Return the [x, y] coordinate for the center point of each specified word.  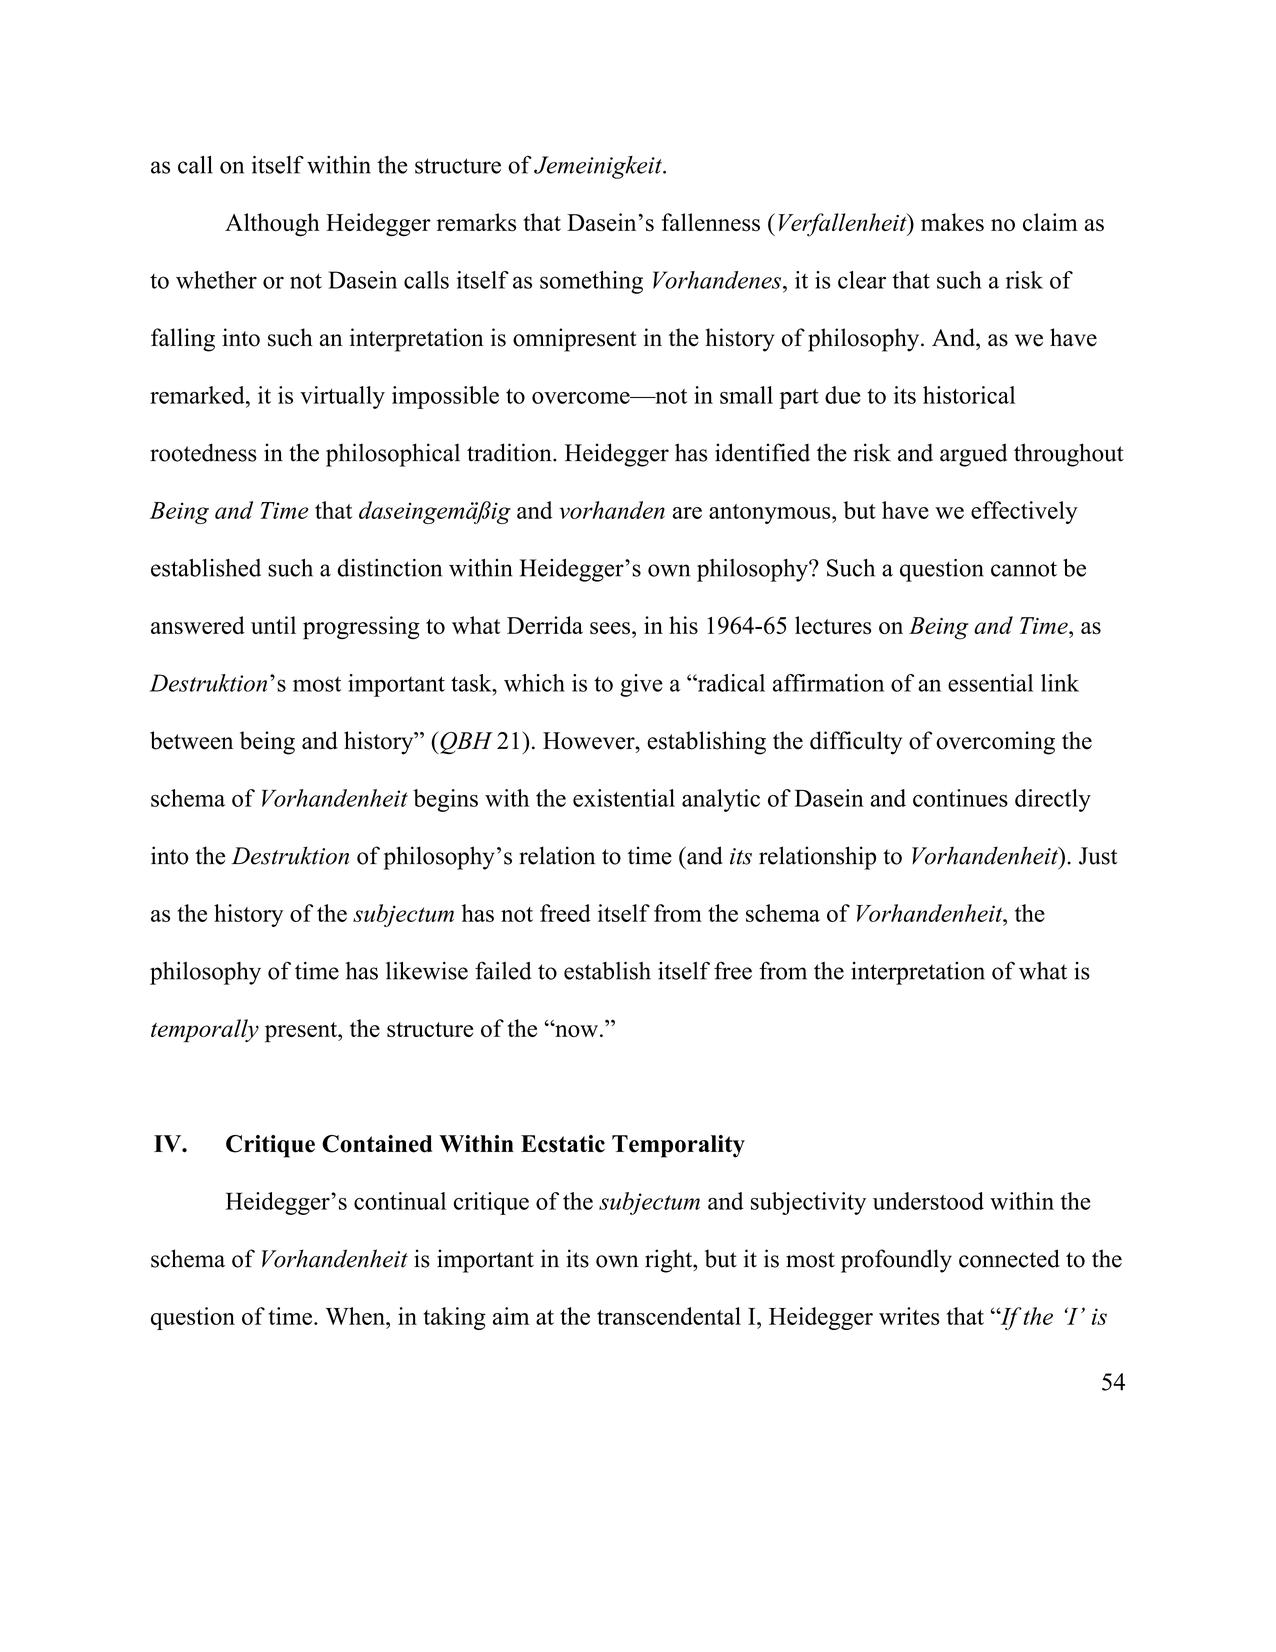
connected [1009, 1258]
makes [952, 222]
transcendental [669, 1316]
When [356, 1316]
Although [272, 225]
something [591, 282]
